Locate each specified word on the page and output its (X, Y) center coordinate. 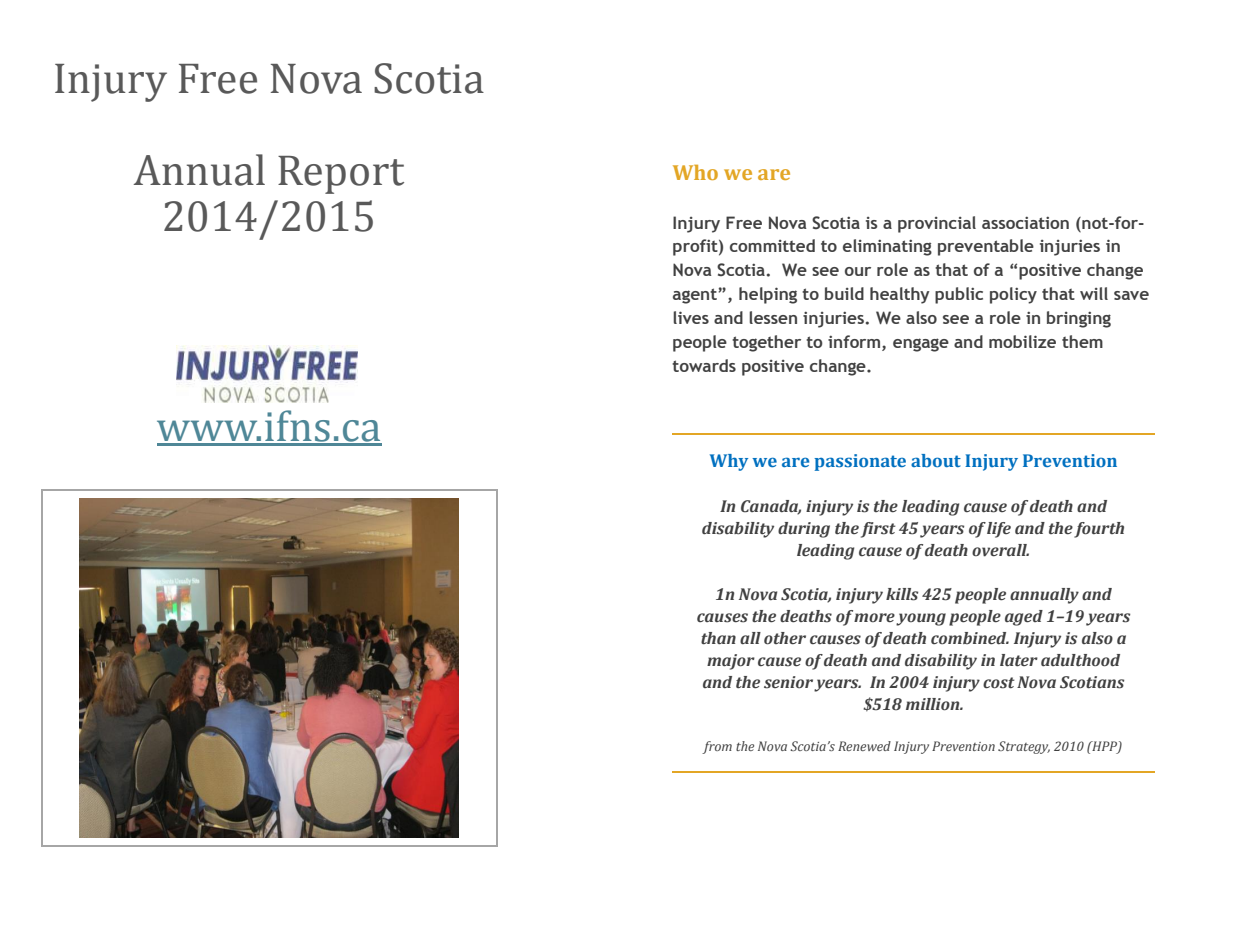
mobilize (1022, 341)
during (804, 530)
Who (695, 172)
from (717, 747)
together (766, 343)
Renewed (864, 746)
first (878, 530)
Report (341, 175)
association (1025, 222)
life (999, 530)
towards (704, 365)
